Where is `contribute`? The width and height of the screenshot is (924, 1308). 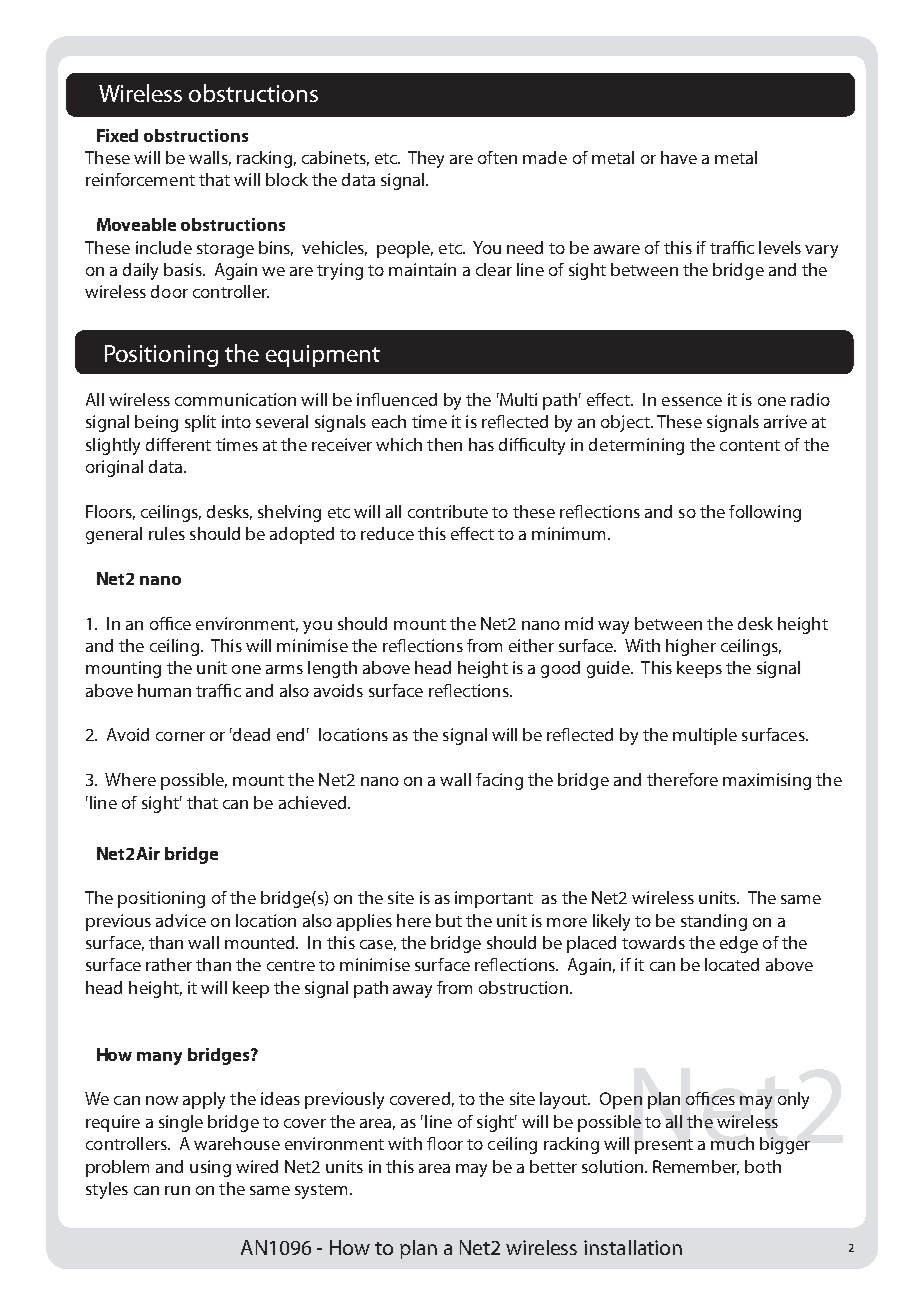 contribute is located at coordinates (448, 511).
